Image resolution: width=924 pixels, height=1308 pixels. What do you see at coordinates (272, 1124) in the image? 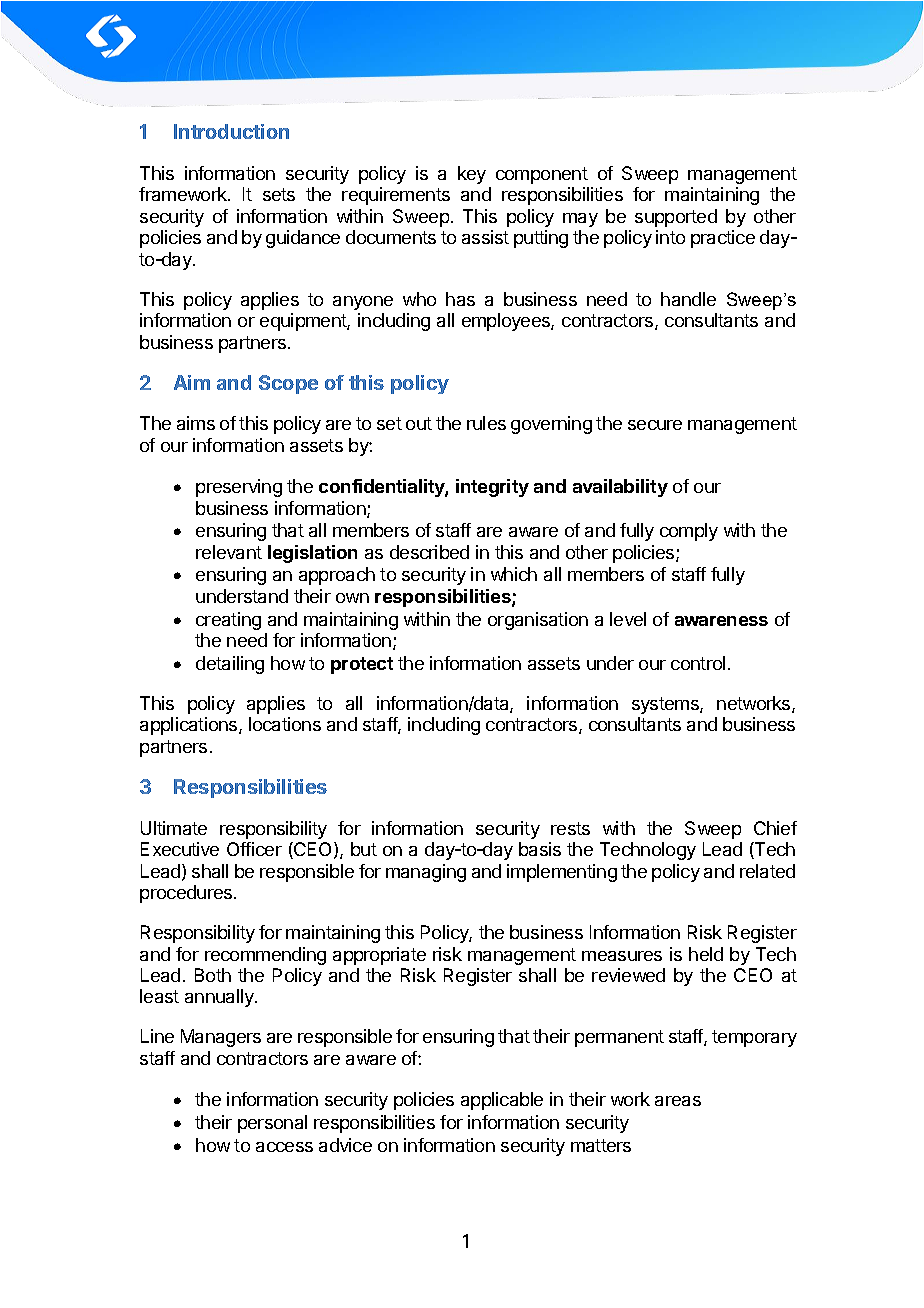
I see `personal` at bounding box center [272, 1124].
